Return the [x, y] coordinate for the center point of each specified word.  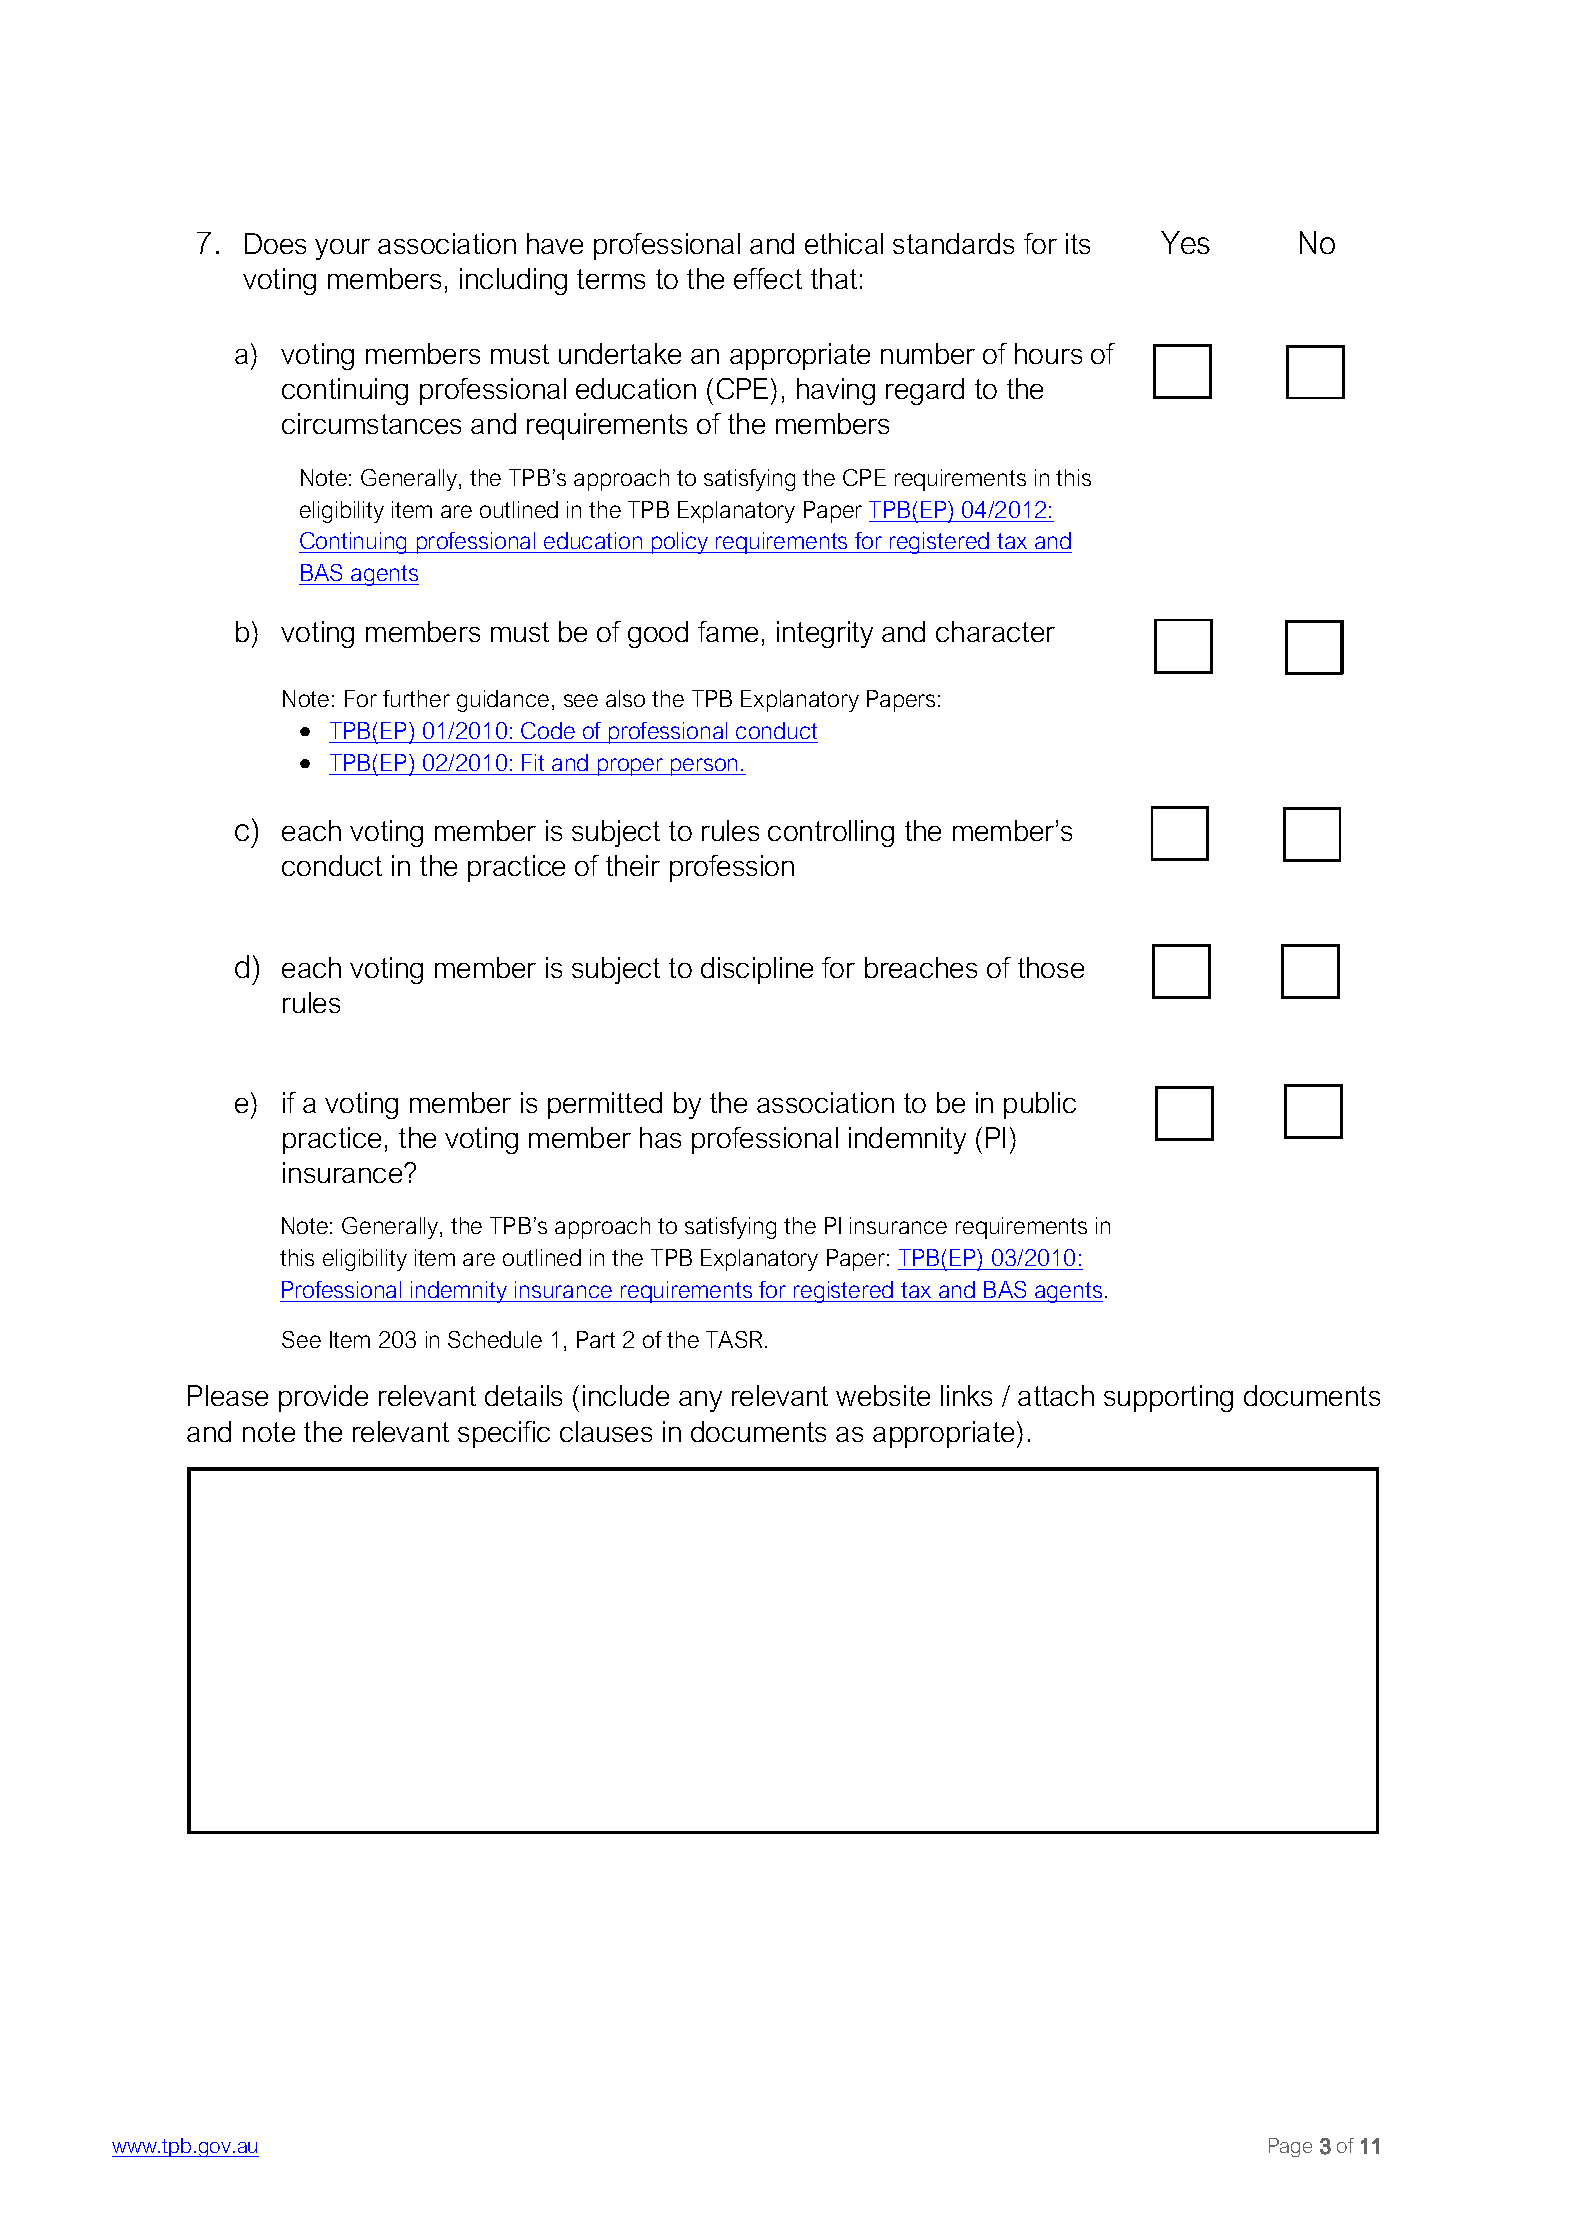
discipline [757, 970]
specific [504, 1434]
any [700, 1401]
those [1051, 967]
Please [228, 1395]
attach [1056, 1395]
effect [768, 278]
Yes [1185, 242]
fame [728, 631]
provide [323, 1398]
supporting [1168, 1398]
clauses [606, 1431]
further [416, 698]
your [342, 249]
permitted [605, 1105]
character [995, 631]
